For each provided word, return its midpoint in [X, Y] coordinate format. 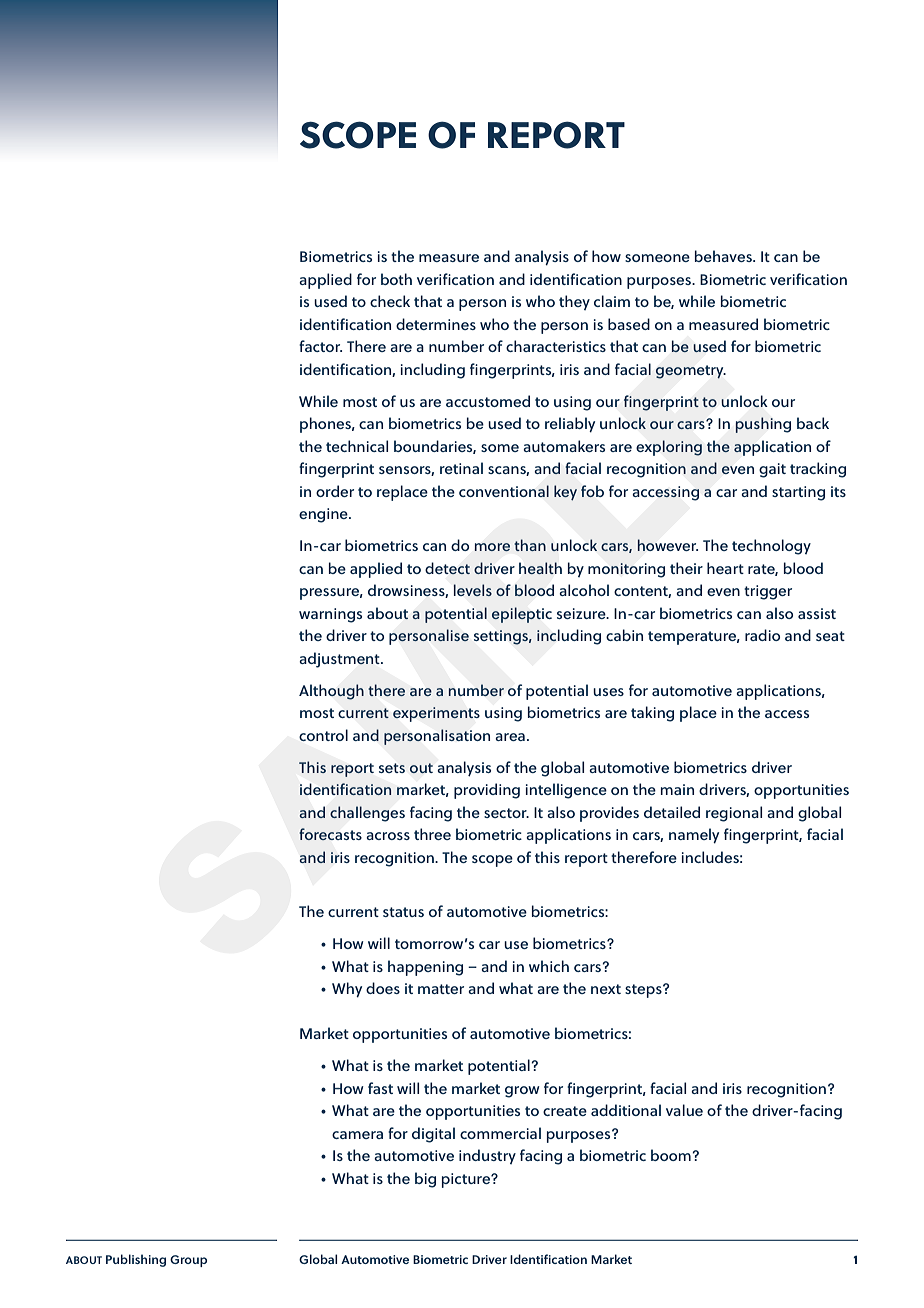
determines [436, 324]
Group [188, 1261]
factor [320, 346]
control [323, 735]
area [510, 737]
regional [734, 814]
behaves [724, 256]
